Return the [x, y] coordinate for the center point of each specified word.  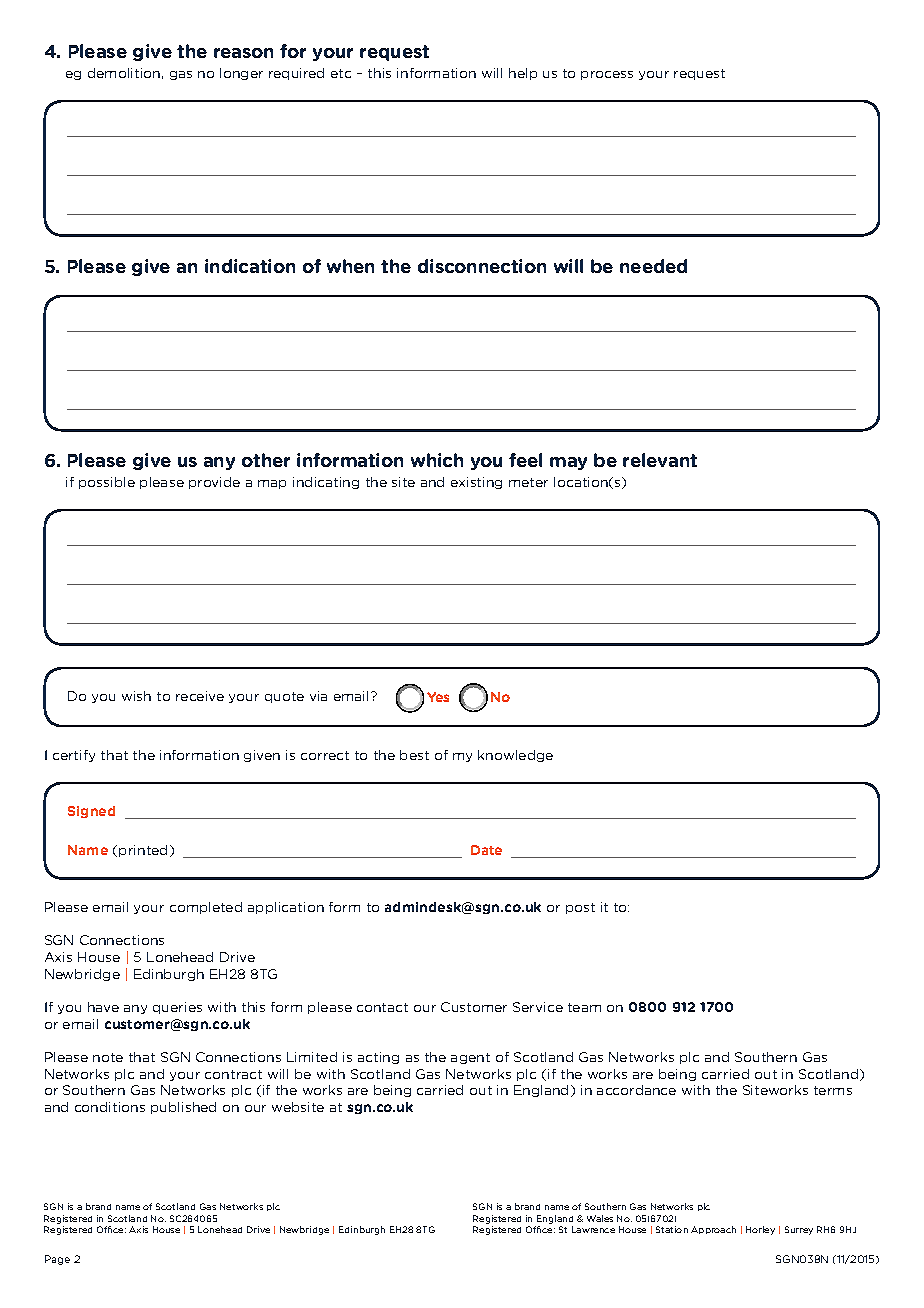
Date [486, 850]
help [523, 74]
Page [57, 1260]
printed [143, 851]
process [607, 75]
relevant [660, 460]
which [437, 460]
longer [241, 74]
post [580, 908]
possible [107, 483]
